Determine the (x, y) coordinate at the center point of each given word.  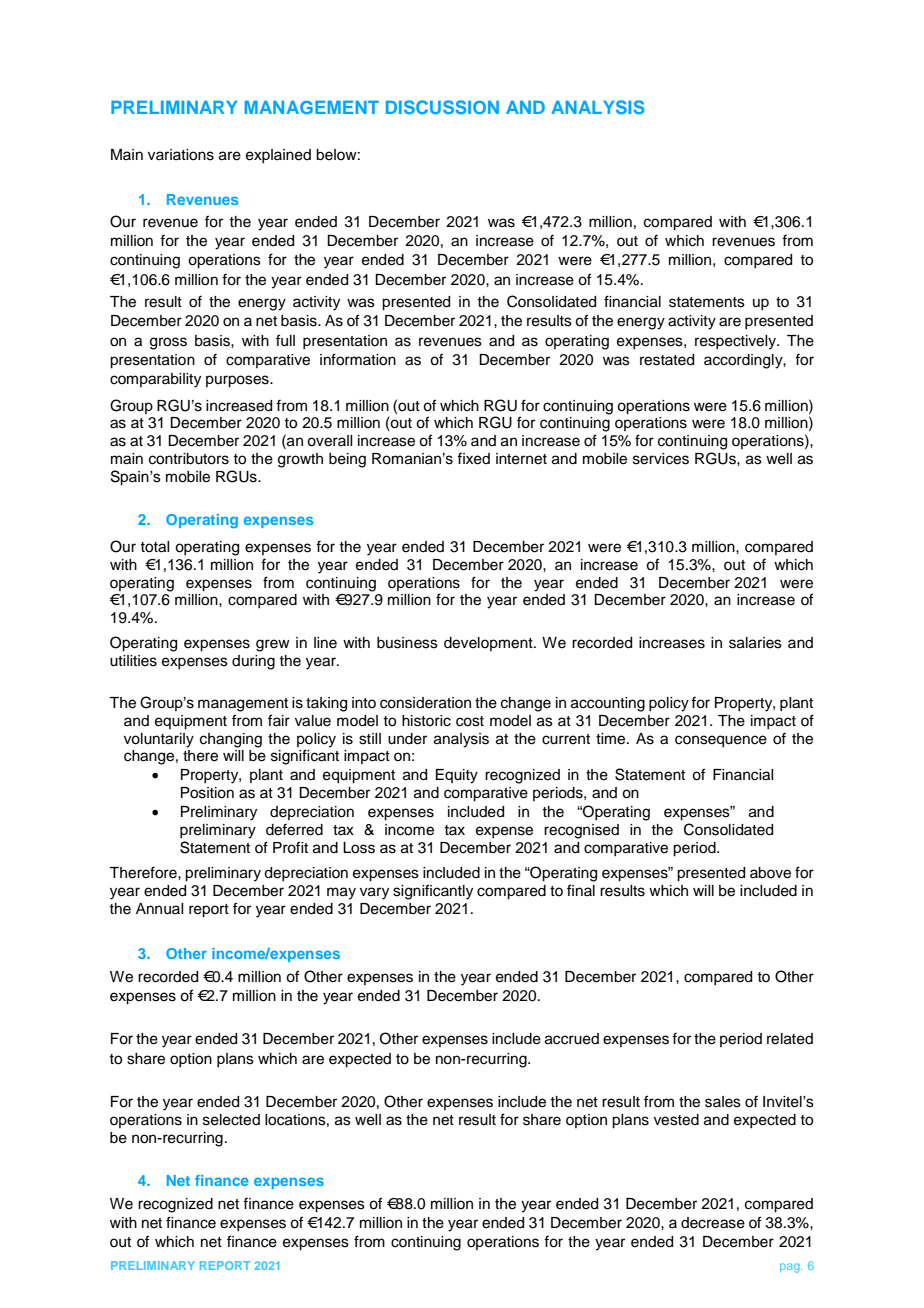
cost (470, 721)
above (770, 873)
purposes (238, 381)
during (253, 662)
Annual (159, 909)
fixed (473, 458)
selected (231, 1120)
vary (374, 893)
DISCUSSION (442, 107)
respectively (737, 342)
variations (181, 155)
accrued (572, 1039)
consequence (721, 741)
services (661, 459)
